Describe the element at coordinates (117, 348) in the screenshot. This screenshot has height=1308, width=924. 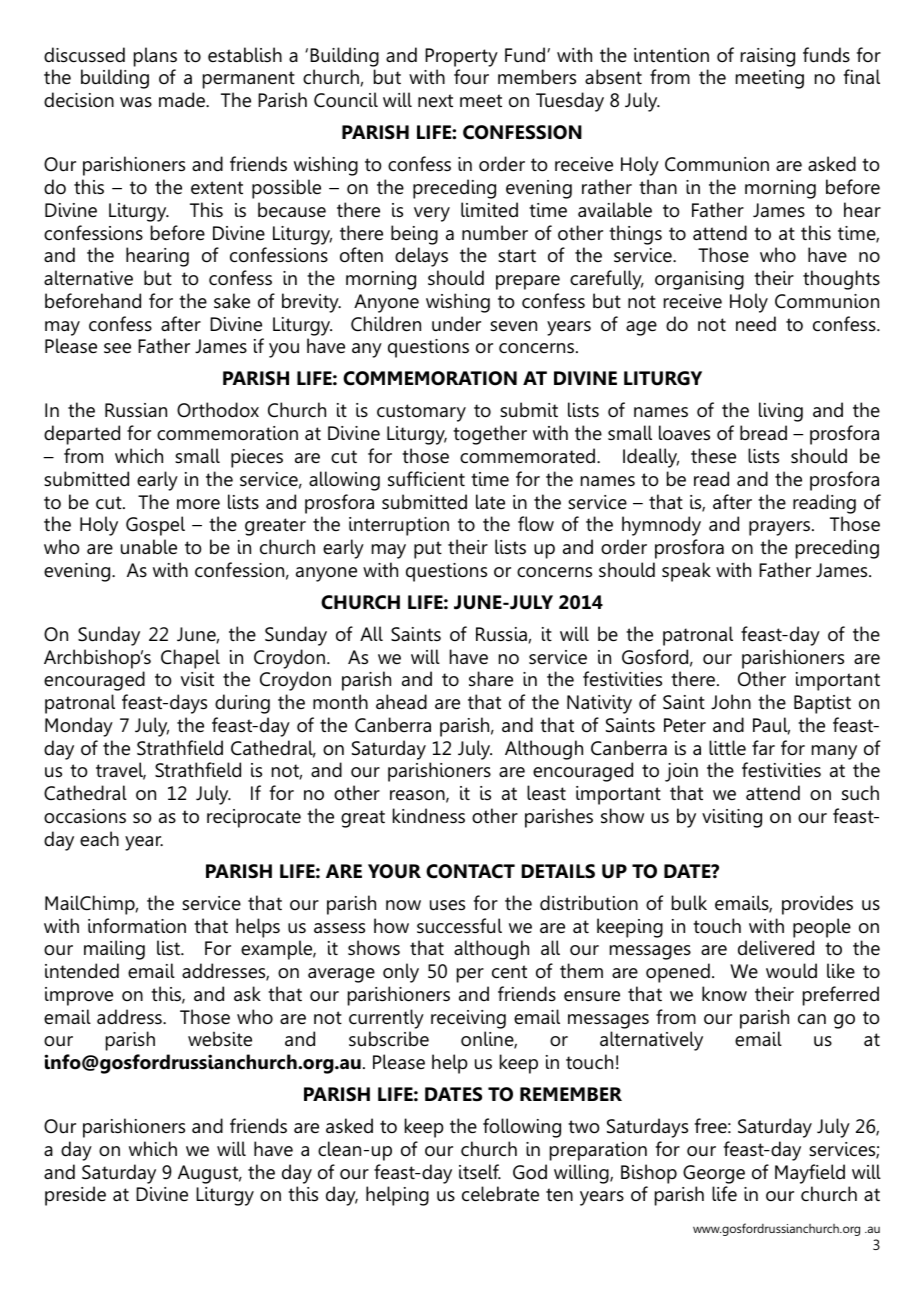
I see `see` at that location.
